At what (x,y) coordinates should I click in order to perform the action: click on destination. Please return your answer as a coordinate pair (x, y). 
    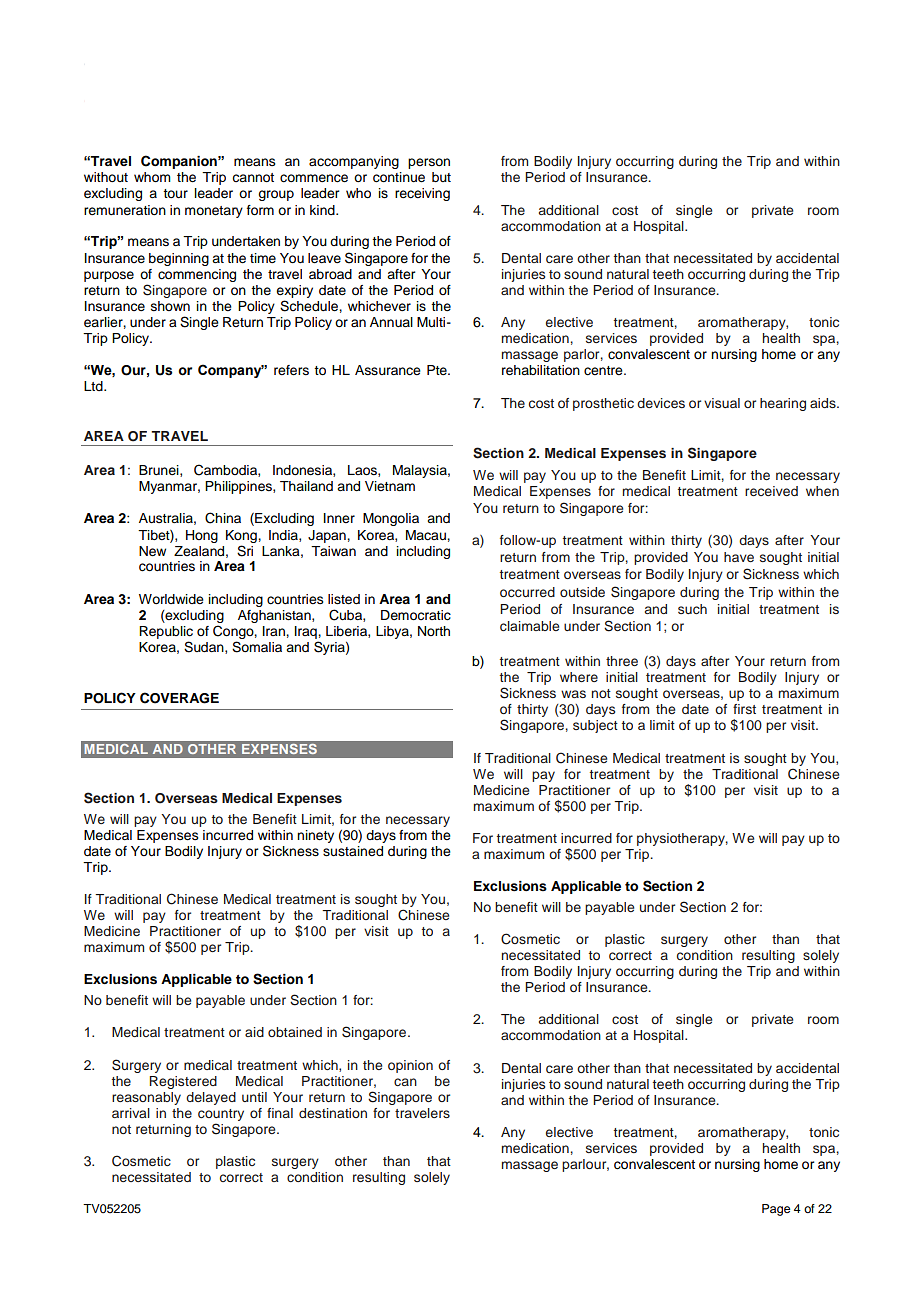
    Looking at the image, I should click on (333, 1113).
